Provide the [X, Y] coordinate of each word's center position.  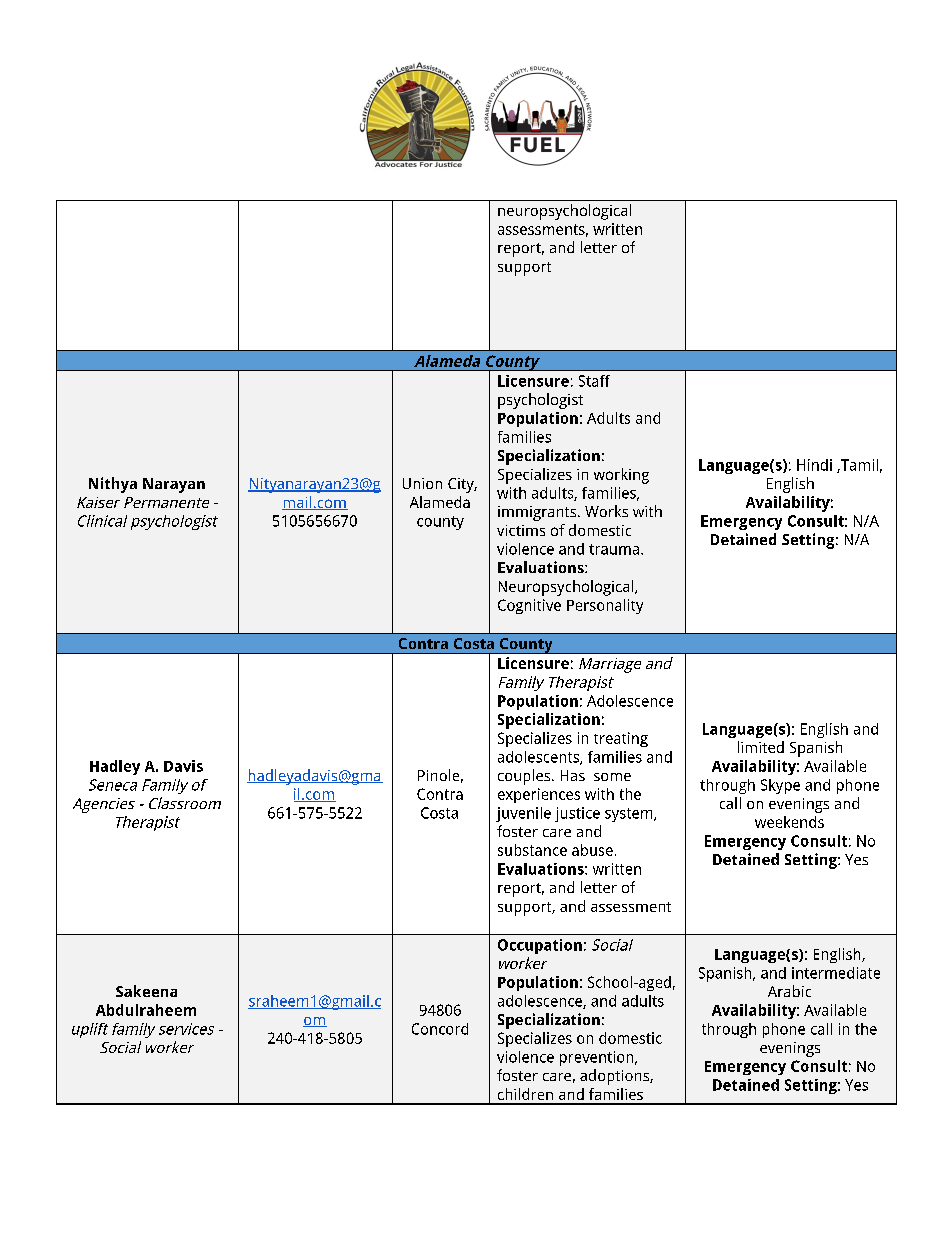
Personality [605, 606]
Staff [594, 381]
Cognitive [529, 606]
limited [761, 747]
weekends [789, 822]
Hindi [814, 465]
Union [422, 483]
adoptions [615, 1077]
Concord [440, 1029]
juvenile [523, 814]
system [630, 815]
